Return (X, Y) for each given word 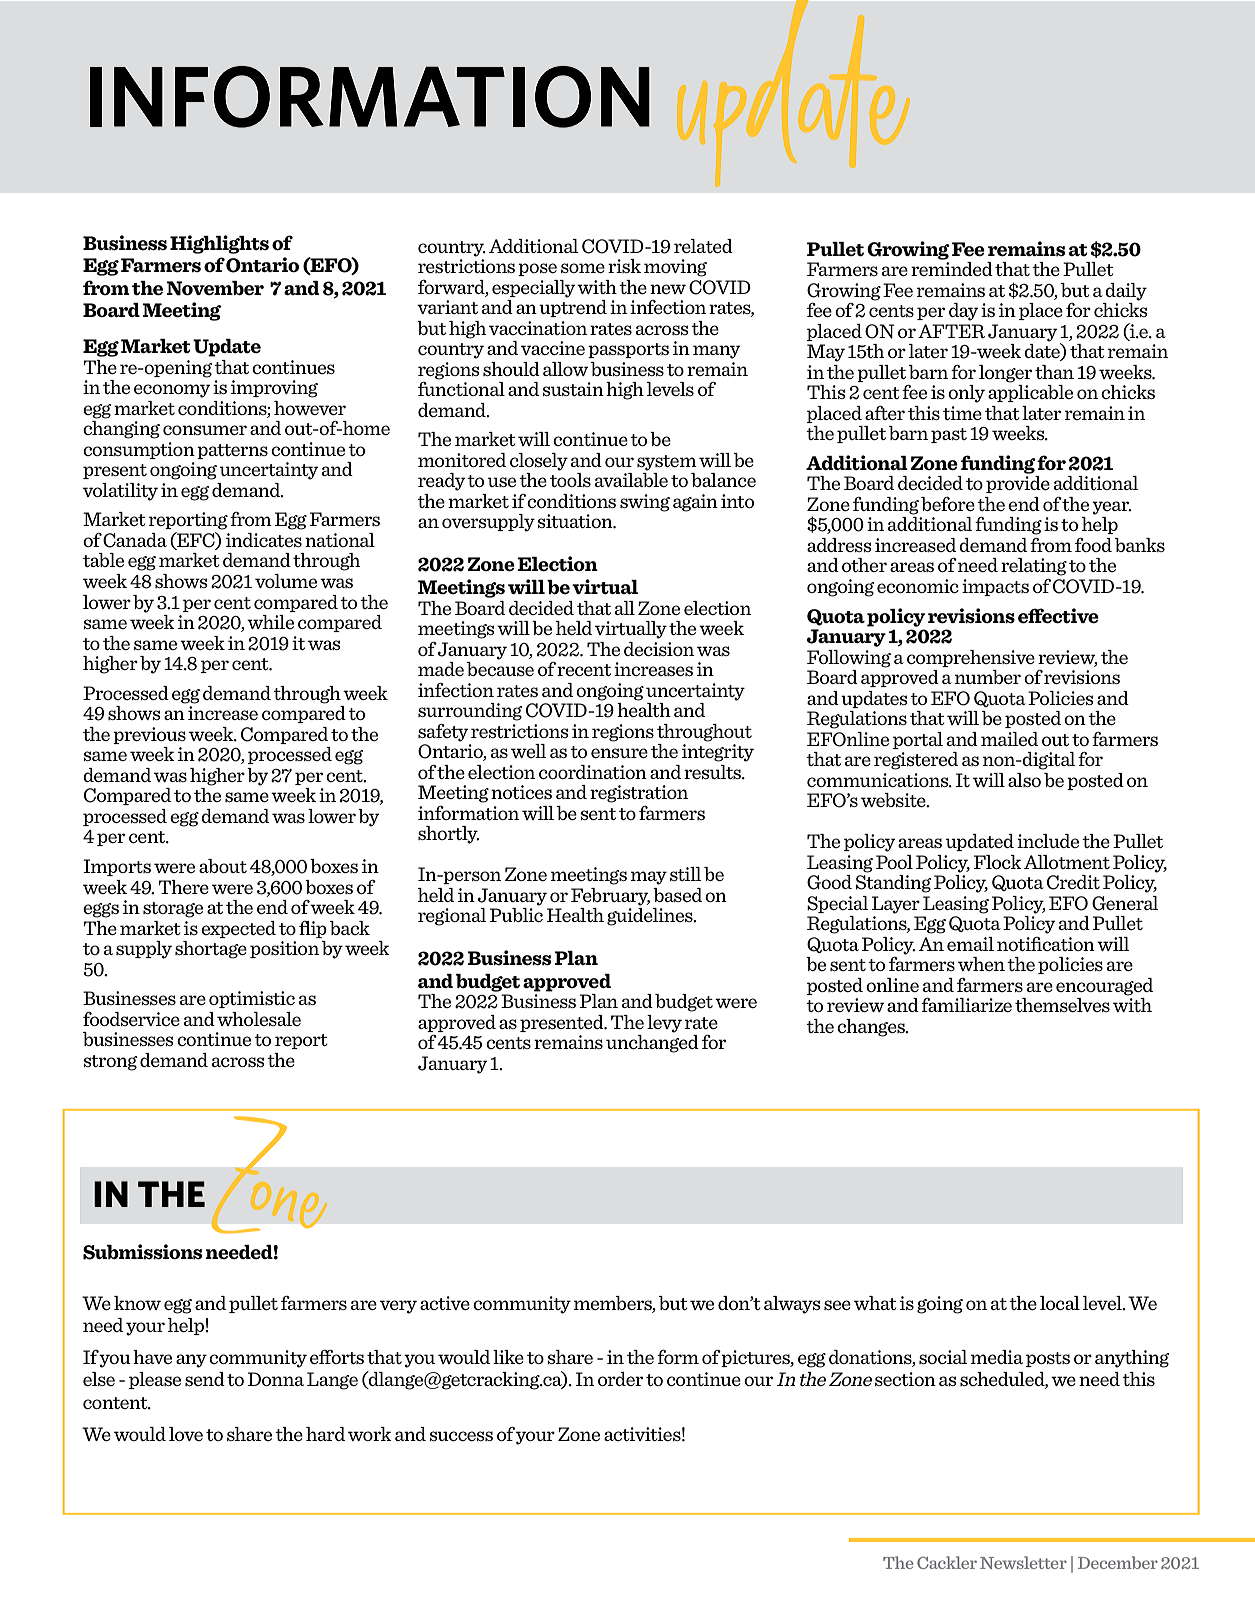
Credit (1073, 882)
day (963, 312)
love (186, 1434)
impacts (995, 587)
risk (624, 266)
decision (659, 649)
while (270, 622)
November (215, 288)
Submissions (142, 1252)
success (461, 1436)
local (1060, 1303)
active (445, 1303)
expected (238, 929)
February (610, 897)
